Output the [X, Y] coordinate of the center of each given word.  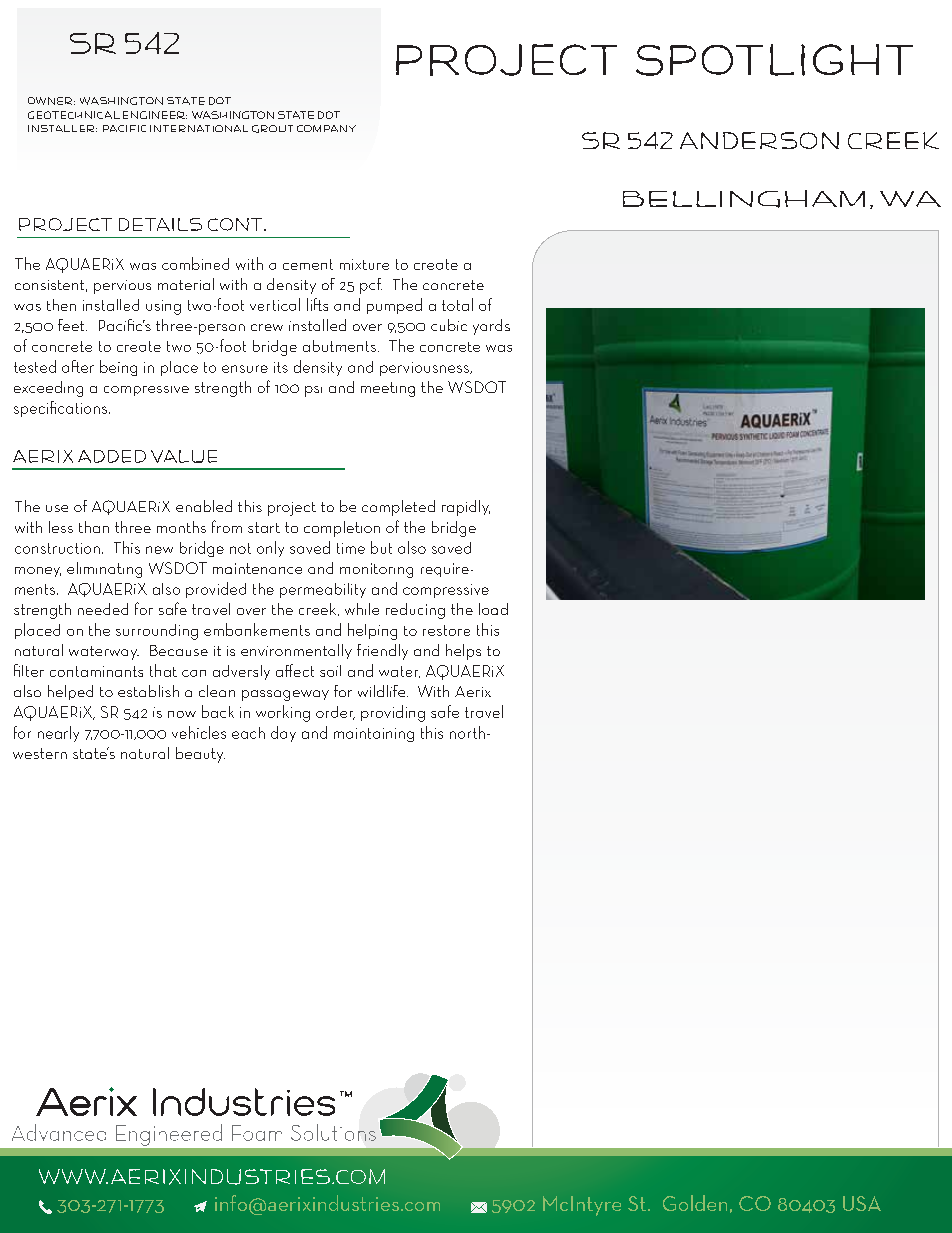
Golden [695, 1203]
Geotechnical [74, 115]
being [118, 368]
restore [446, 630]
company [326, 128]
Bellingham [744, 199]
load [493, 609]
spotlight [774, 60]
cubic [449, 325]
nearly [58, 734]
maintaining [374, 735]
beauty [200, 755]
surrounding [157, 632]
